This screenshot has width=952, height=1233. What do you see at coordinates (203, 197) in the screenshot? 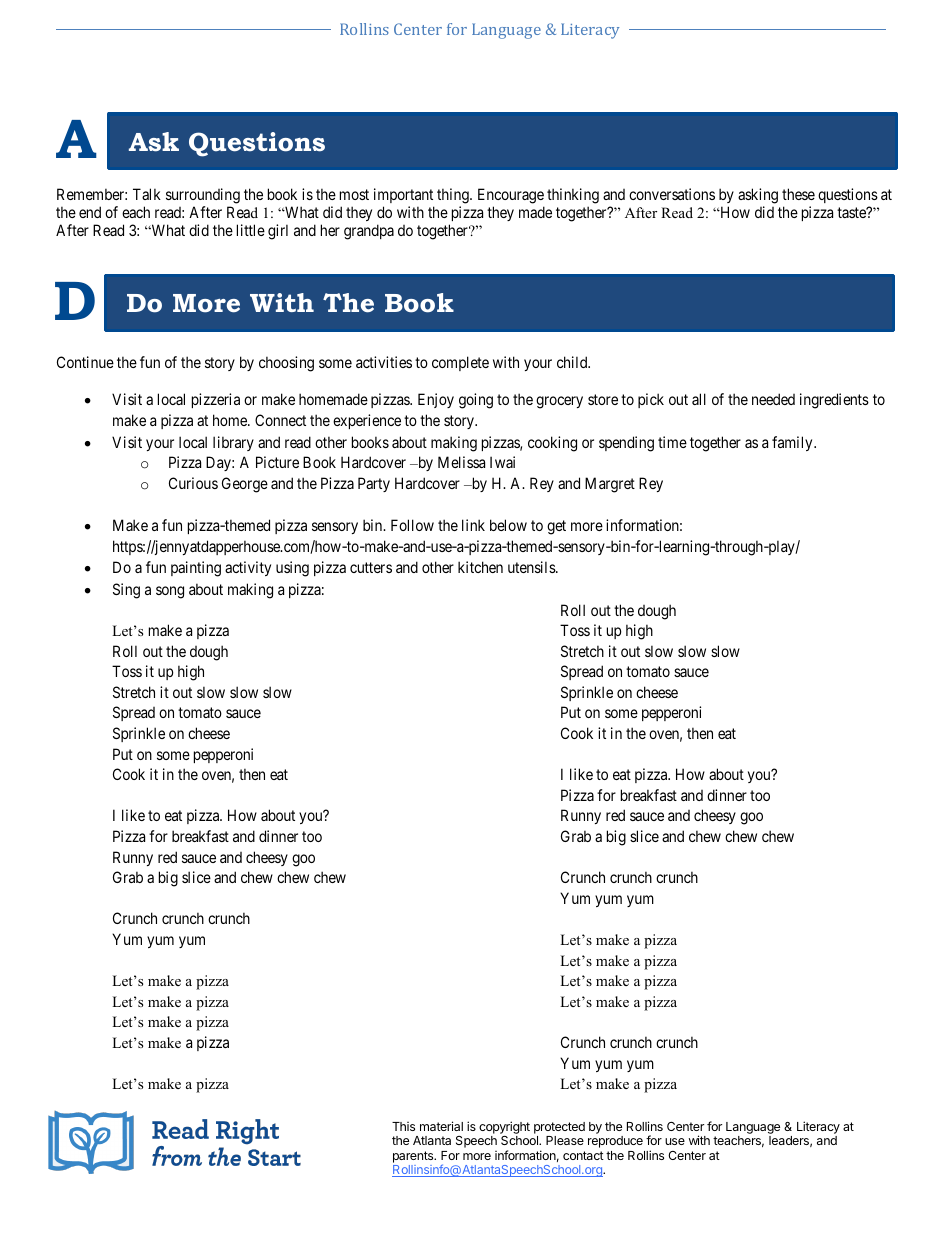
I see `surrounding` at bounding box center [203, 197].
